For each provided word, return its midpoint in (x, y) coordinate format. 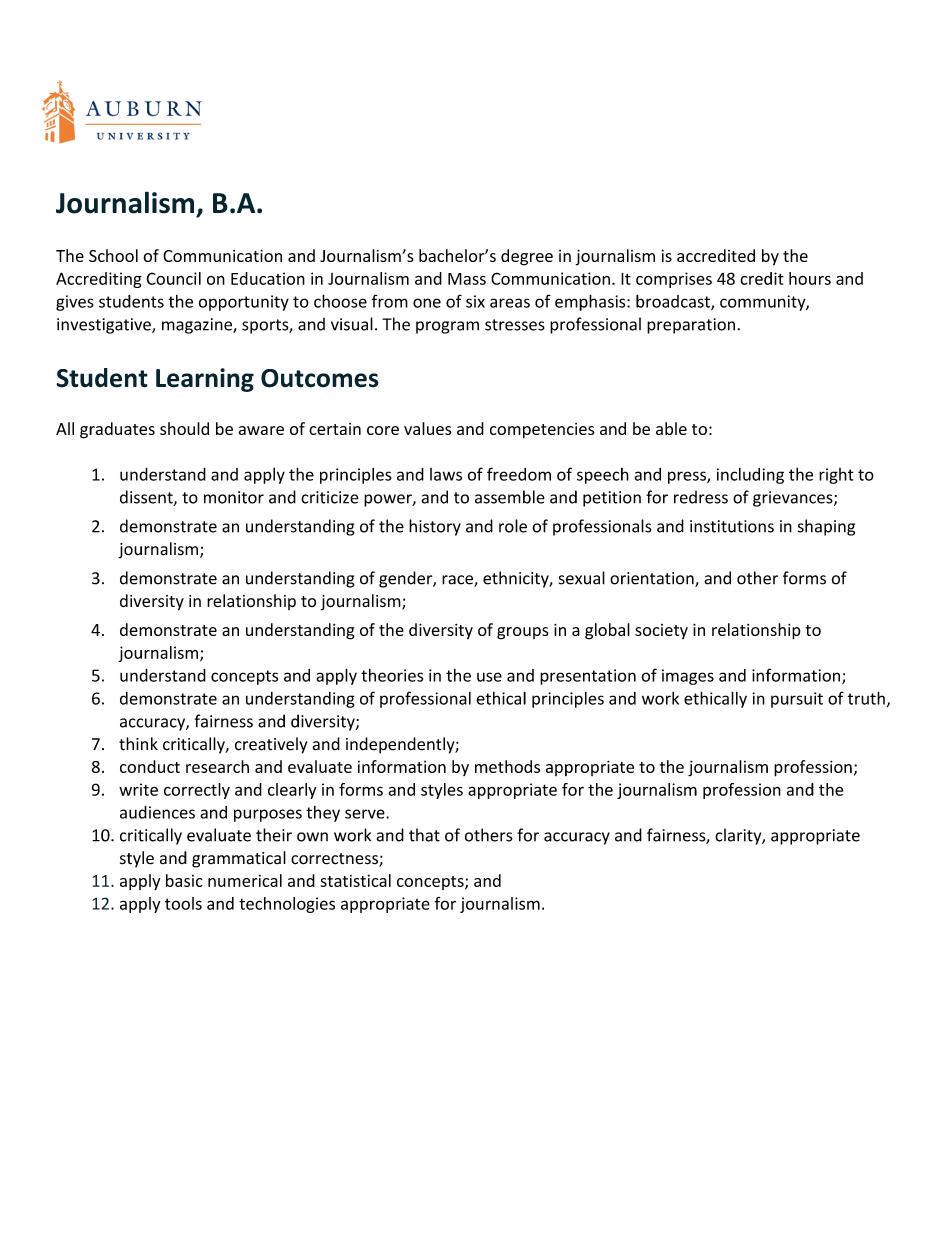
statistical (355, 880)
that (424, 835)
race (458, 581)
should (184, 428)
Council (174, 278)
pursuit (797, 700)
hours (810, 278)
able (671, 428)
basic (184, 880)
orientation (653, 579)
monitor (234, 497)
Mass (467, 279)
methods (507, 766)
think (138, 744)
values (428, 428)
